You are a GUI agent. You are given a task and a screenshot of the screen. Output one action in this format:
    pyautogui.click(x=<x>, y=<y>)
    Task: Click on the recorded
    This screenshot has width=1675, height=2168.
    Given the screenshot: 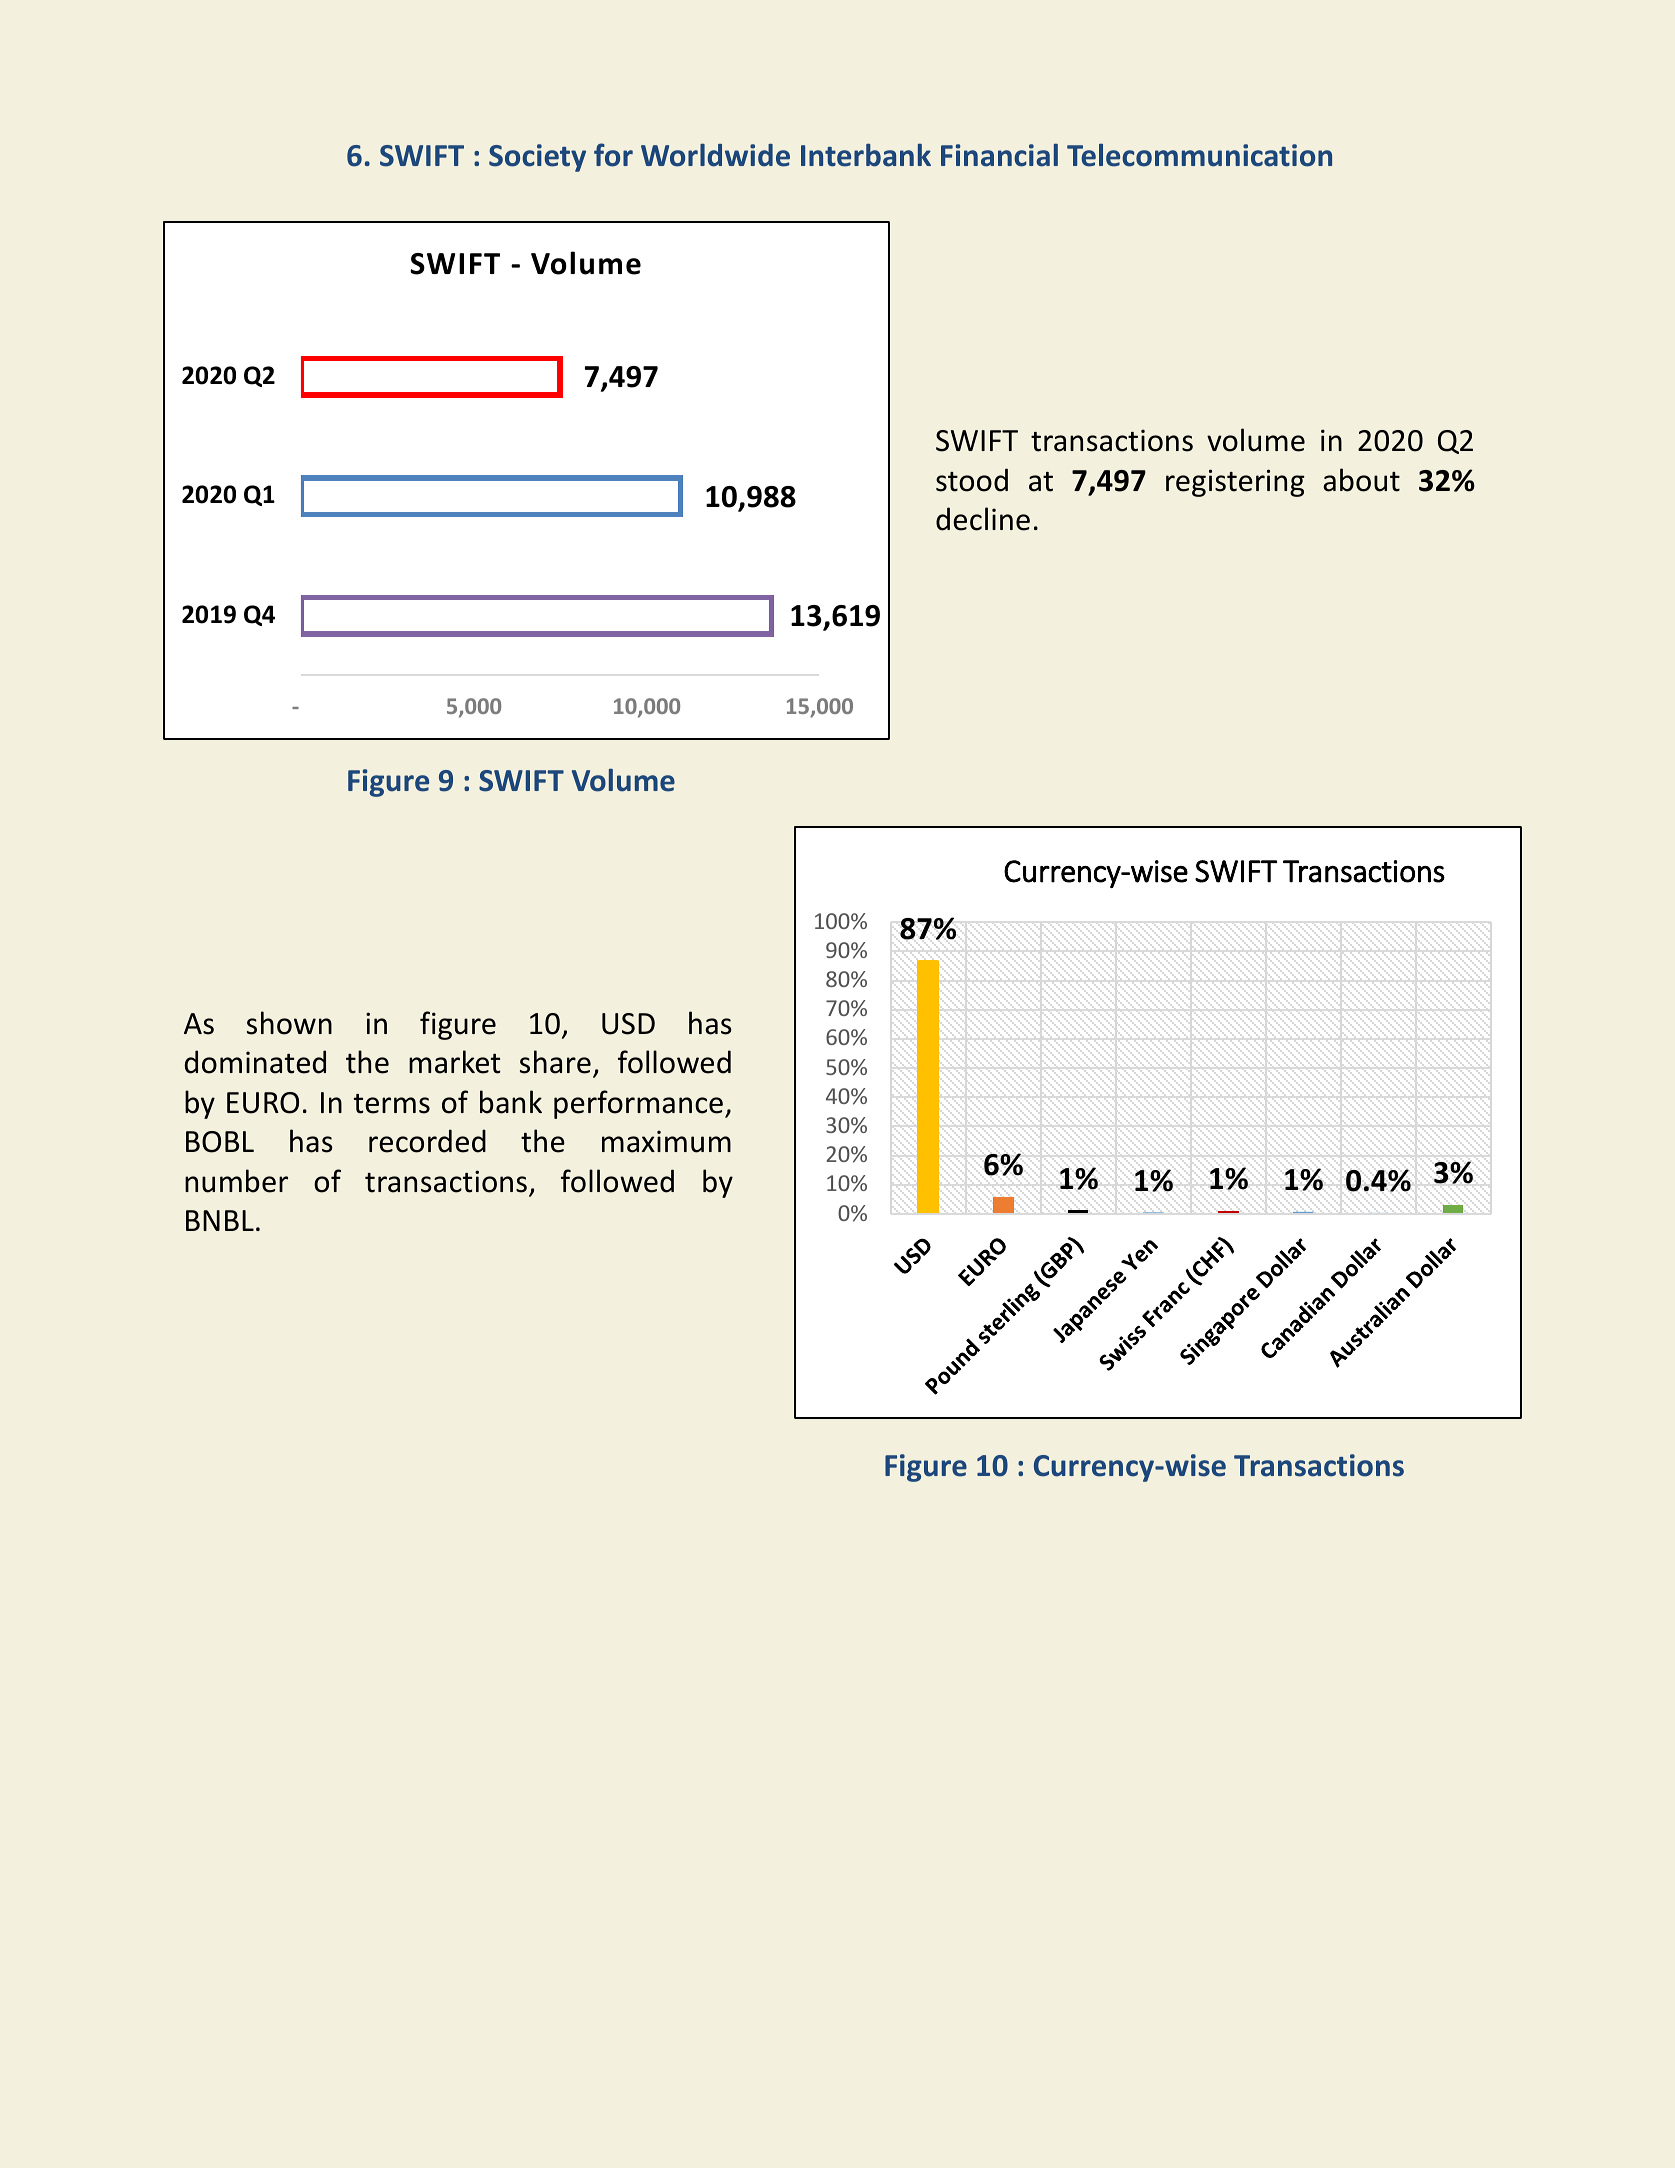 What is the action you would take?
    pyautogui.click(x=427, y=1141)
